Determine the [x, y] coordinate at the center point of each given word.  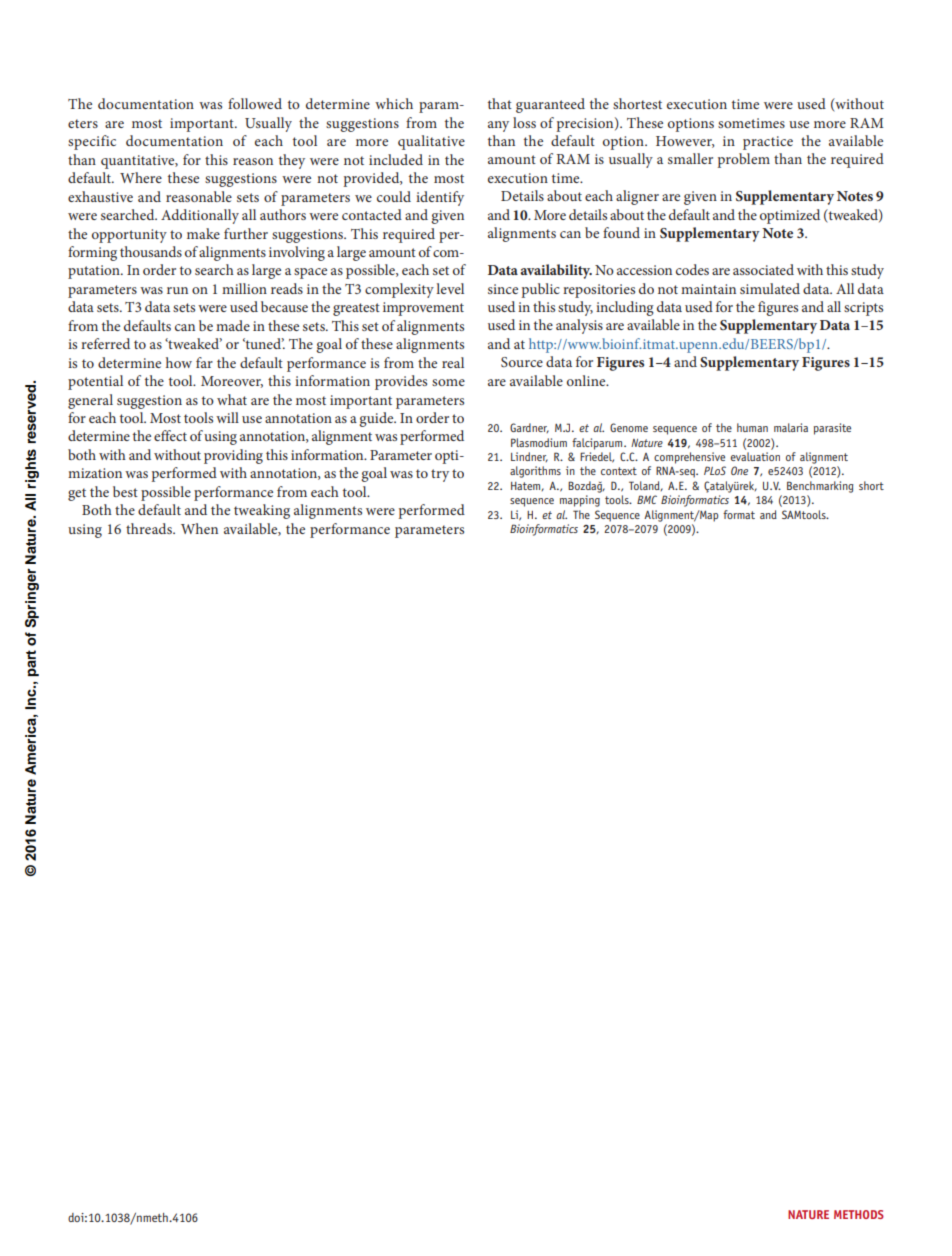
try [440, 475]
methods [859, 1214]
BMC [647, 499]
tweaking [262, 511]
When [199, 528]
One [739, 470]
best [125, 491]
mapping [580, 501]
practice [768, 143]
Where [141, 177]
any [498, 126]
